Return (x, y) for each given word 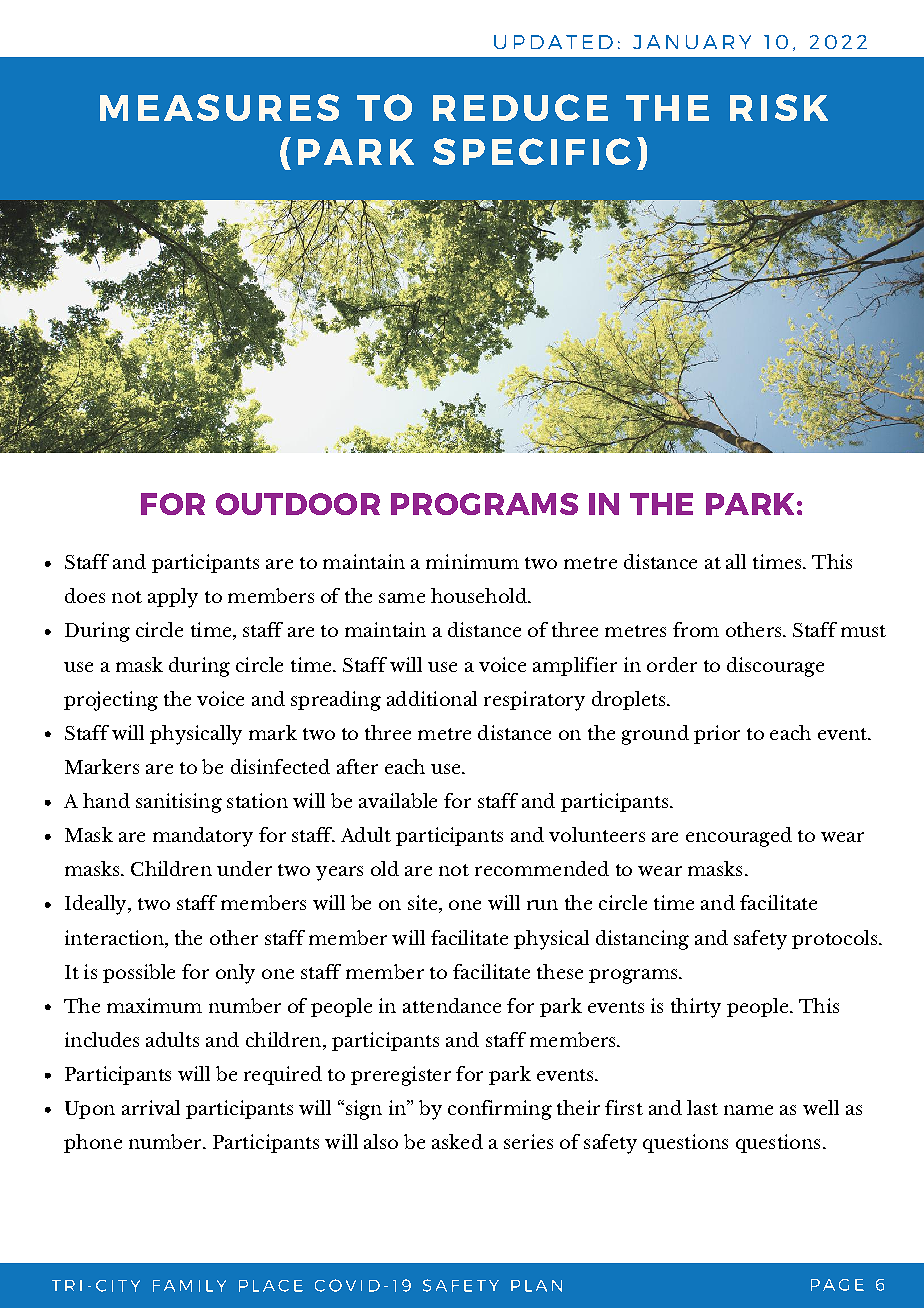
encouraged (739, 837)
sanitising (179, 803)
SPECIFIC (532, 151)
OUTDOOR (298, 504)
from (696, 629)
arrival (151, 1107)
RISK (779, 107)
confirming (500, 1110)
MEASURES (219, 107)
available (398, 800)
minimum (472, 561)
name (748, 1110)
